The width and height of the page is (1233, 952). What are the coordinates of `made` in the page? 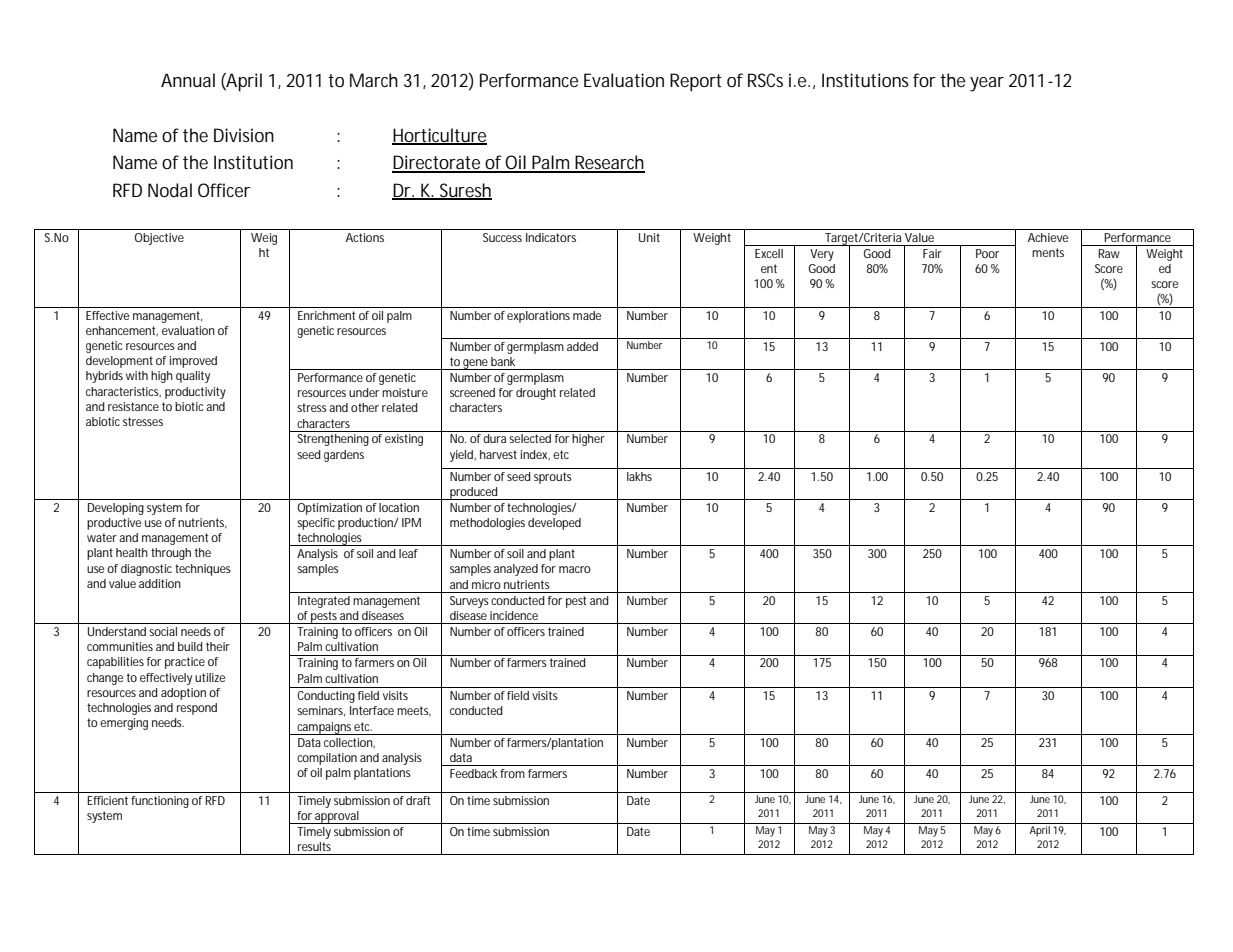 It's located at (587, 315).
